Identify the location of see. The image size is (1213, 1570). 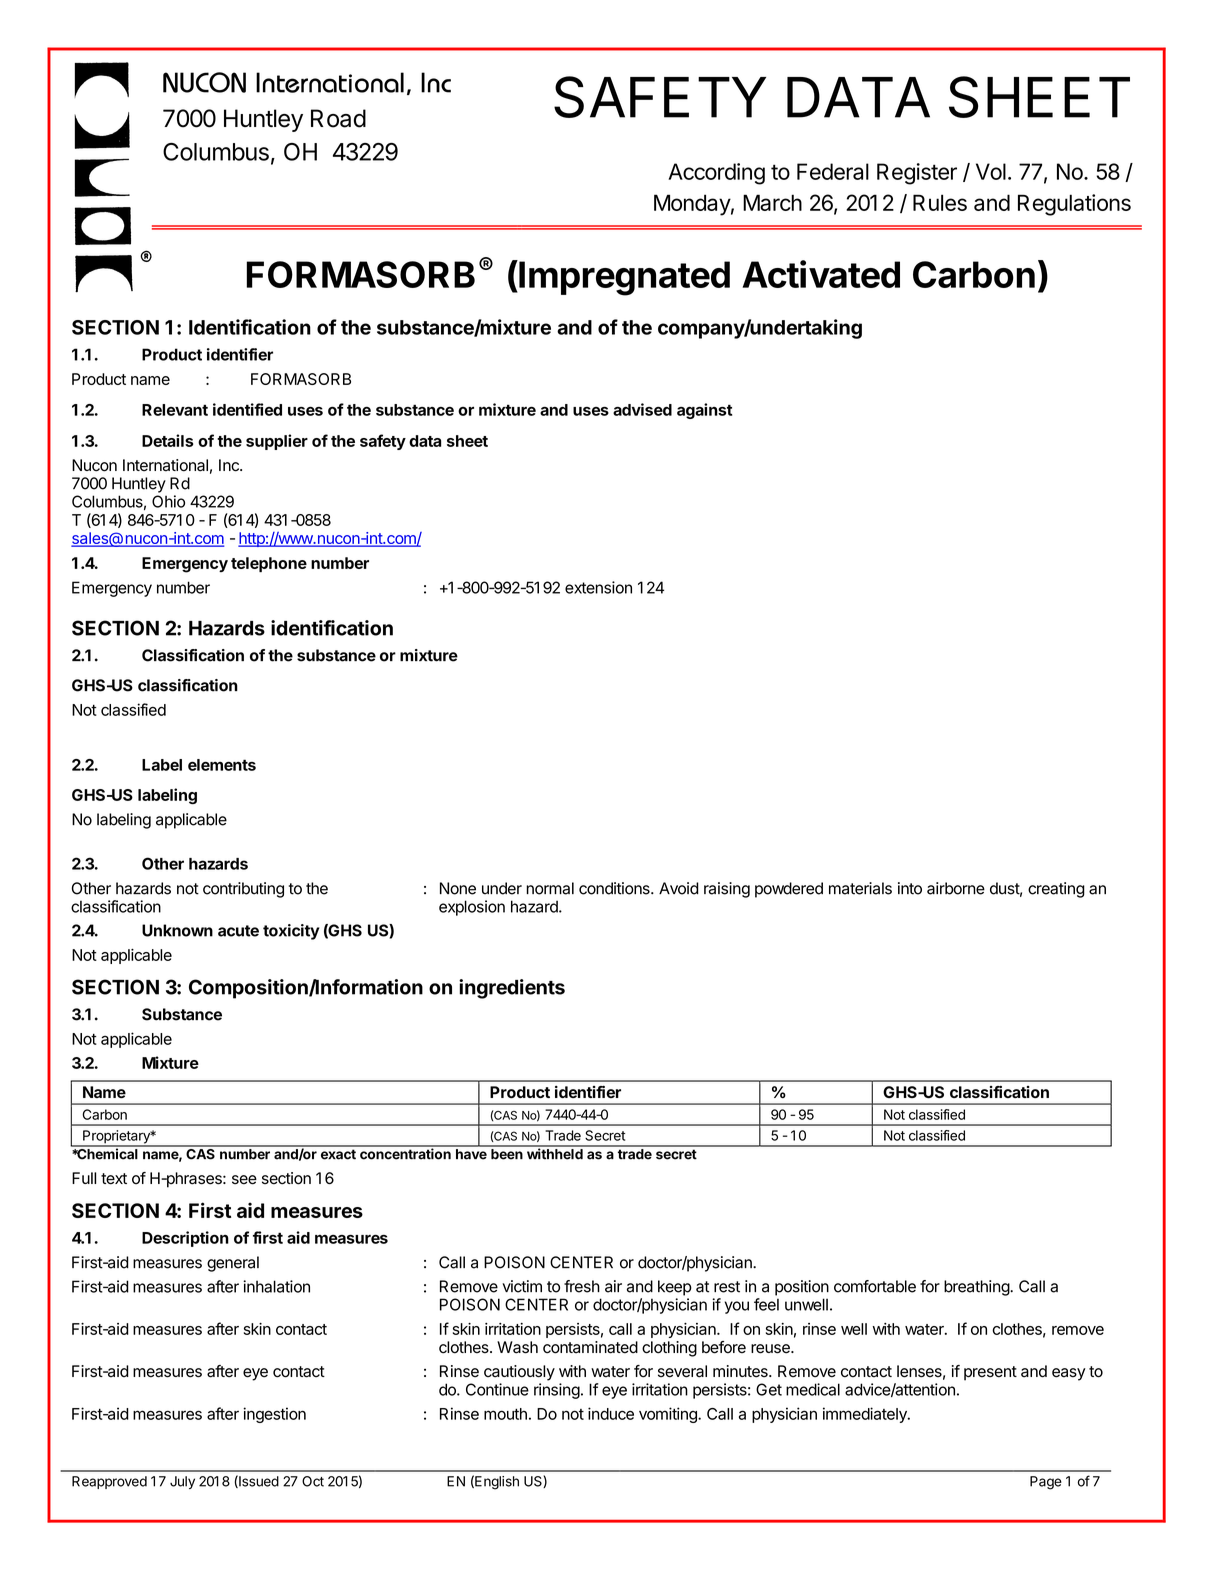
(244, 1180).
